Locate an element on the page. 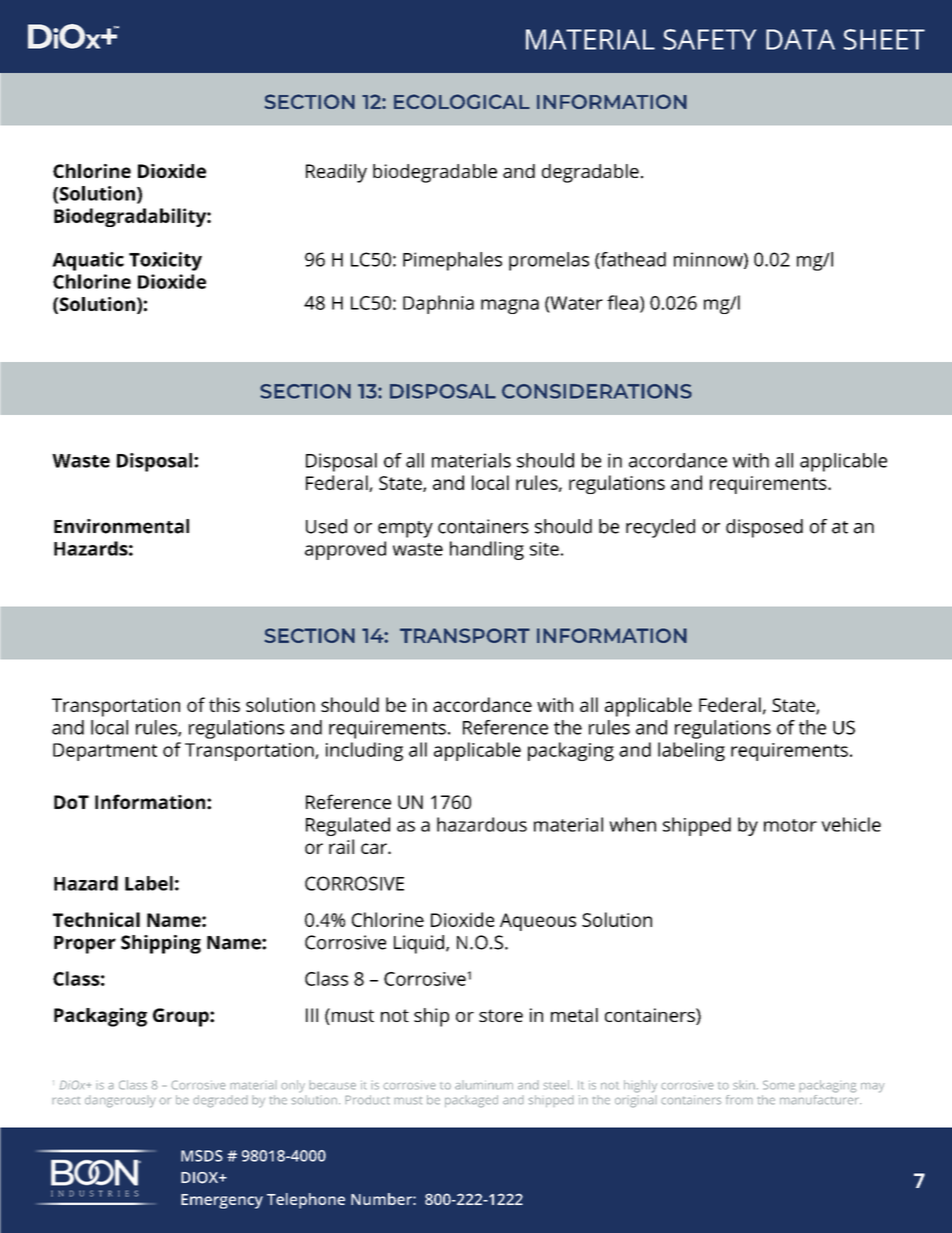 Image resolution: width=952 pixels, height=1233 pixels. Readily is located at coordinates (336, 173).
